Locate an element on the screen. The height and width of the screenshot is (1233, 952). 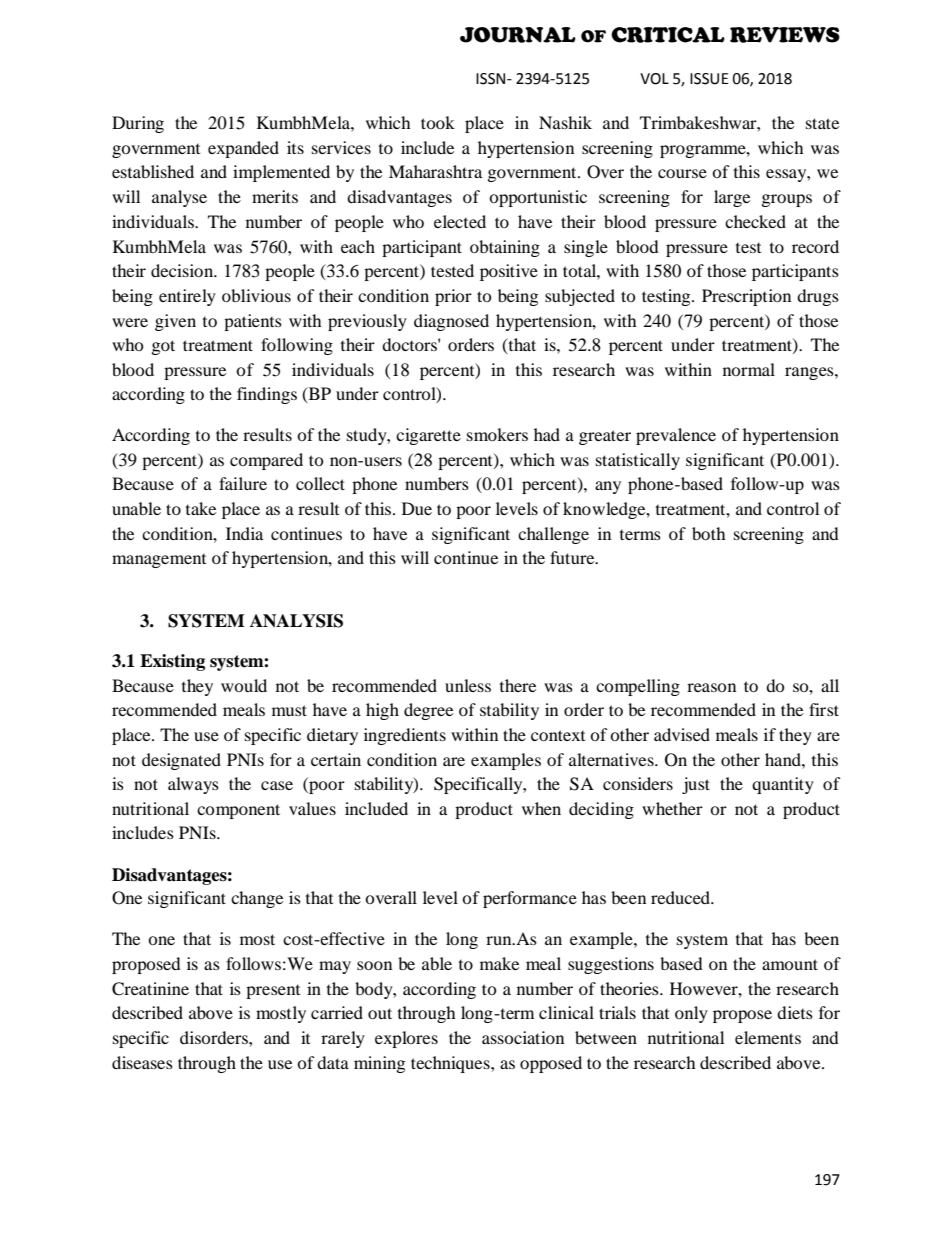
both is located at coordinates (709, 533).
